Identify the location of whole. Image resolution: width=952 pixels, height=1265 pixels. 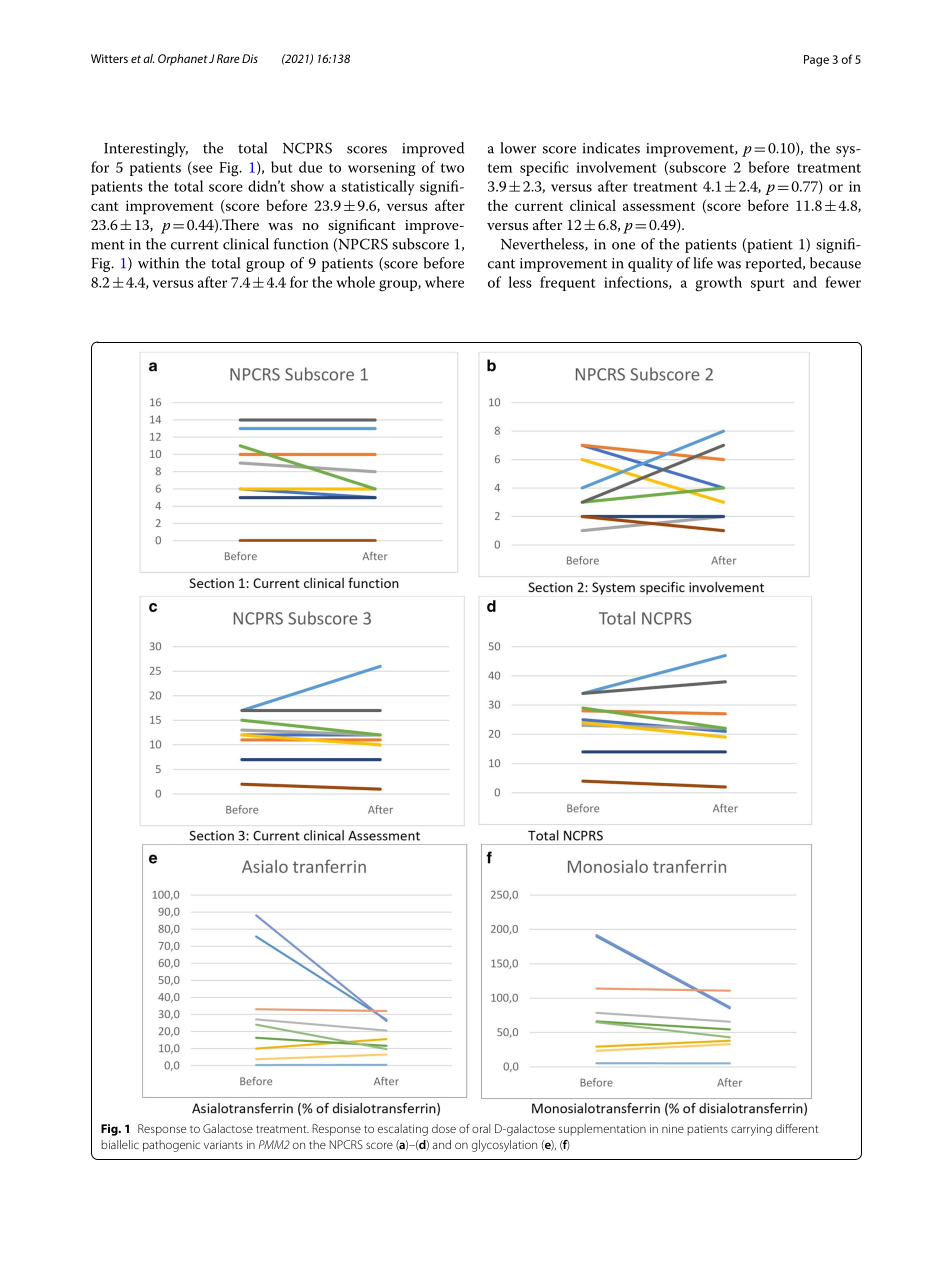
(355, 282).
